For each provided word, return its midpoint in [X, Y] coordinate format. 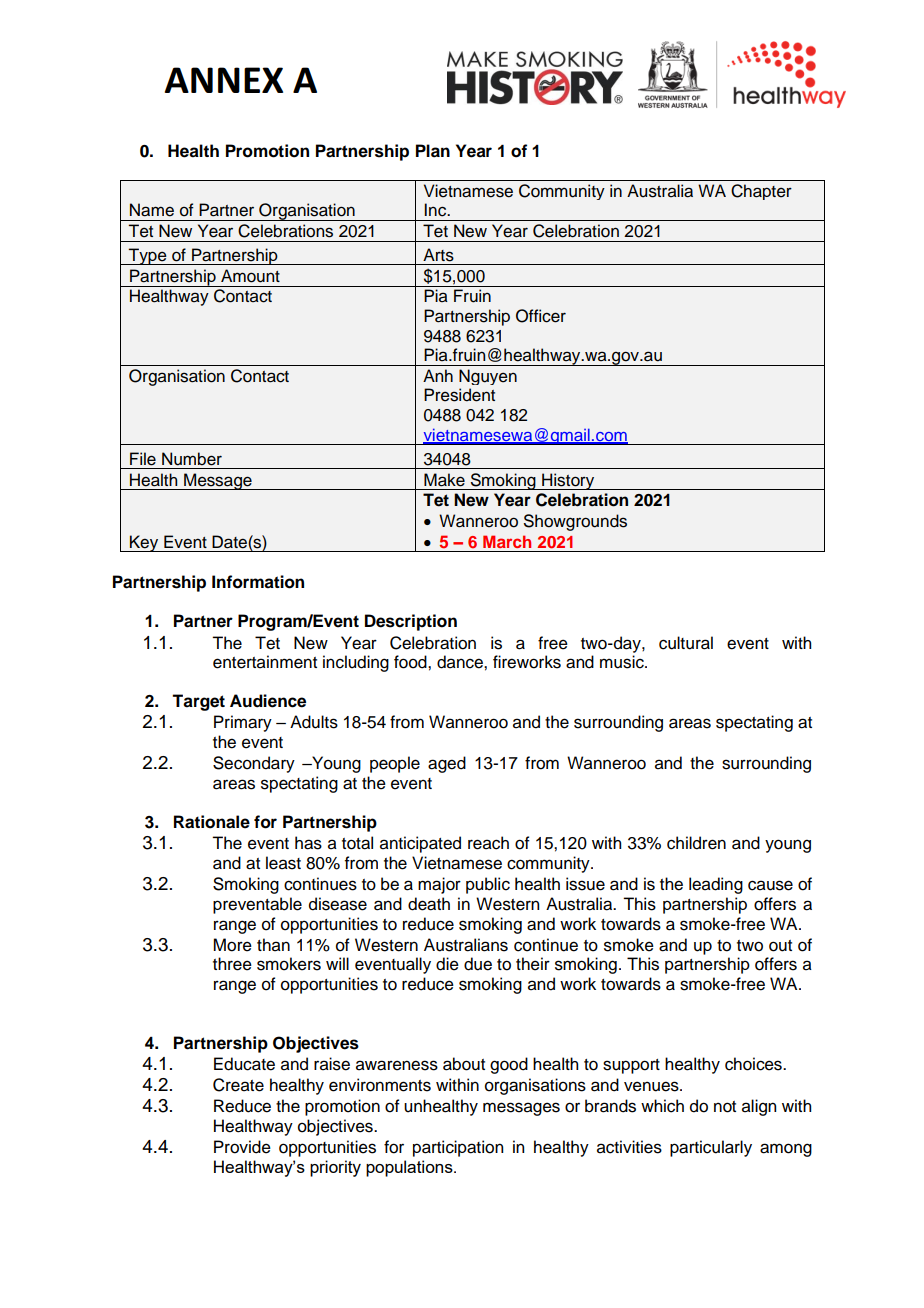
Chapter [761, 192]
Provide [242, 1147]
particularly [711, 1148]
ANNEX [224, 80]
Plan [433, 151]
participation [458, 1148]
